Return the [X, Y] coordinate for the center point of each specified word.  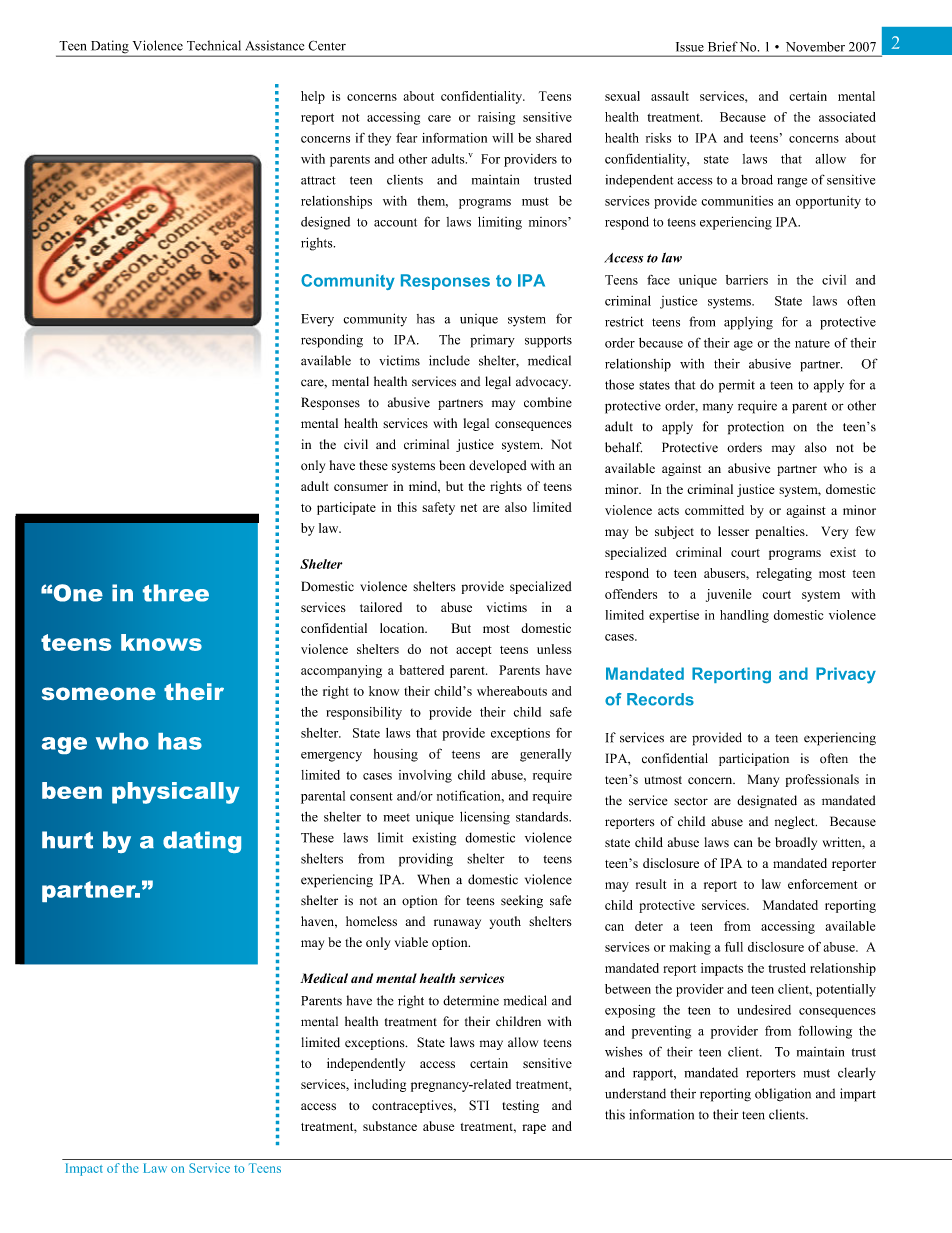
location [403, 628]
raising [496, 118]
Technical [214, 45]
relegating [784, 574]
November [815, 47]
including [380, 1085]
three [176, 593]
